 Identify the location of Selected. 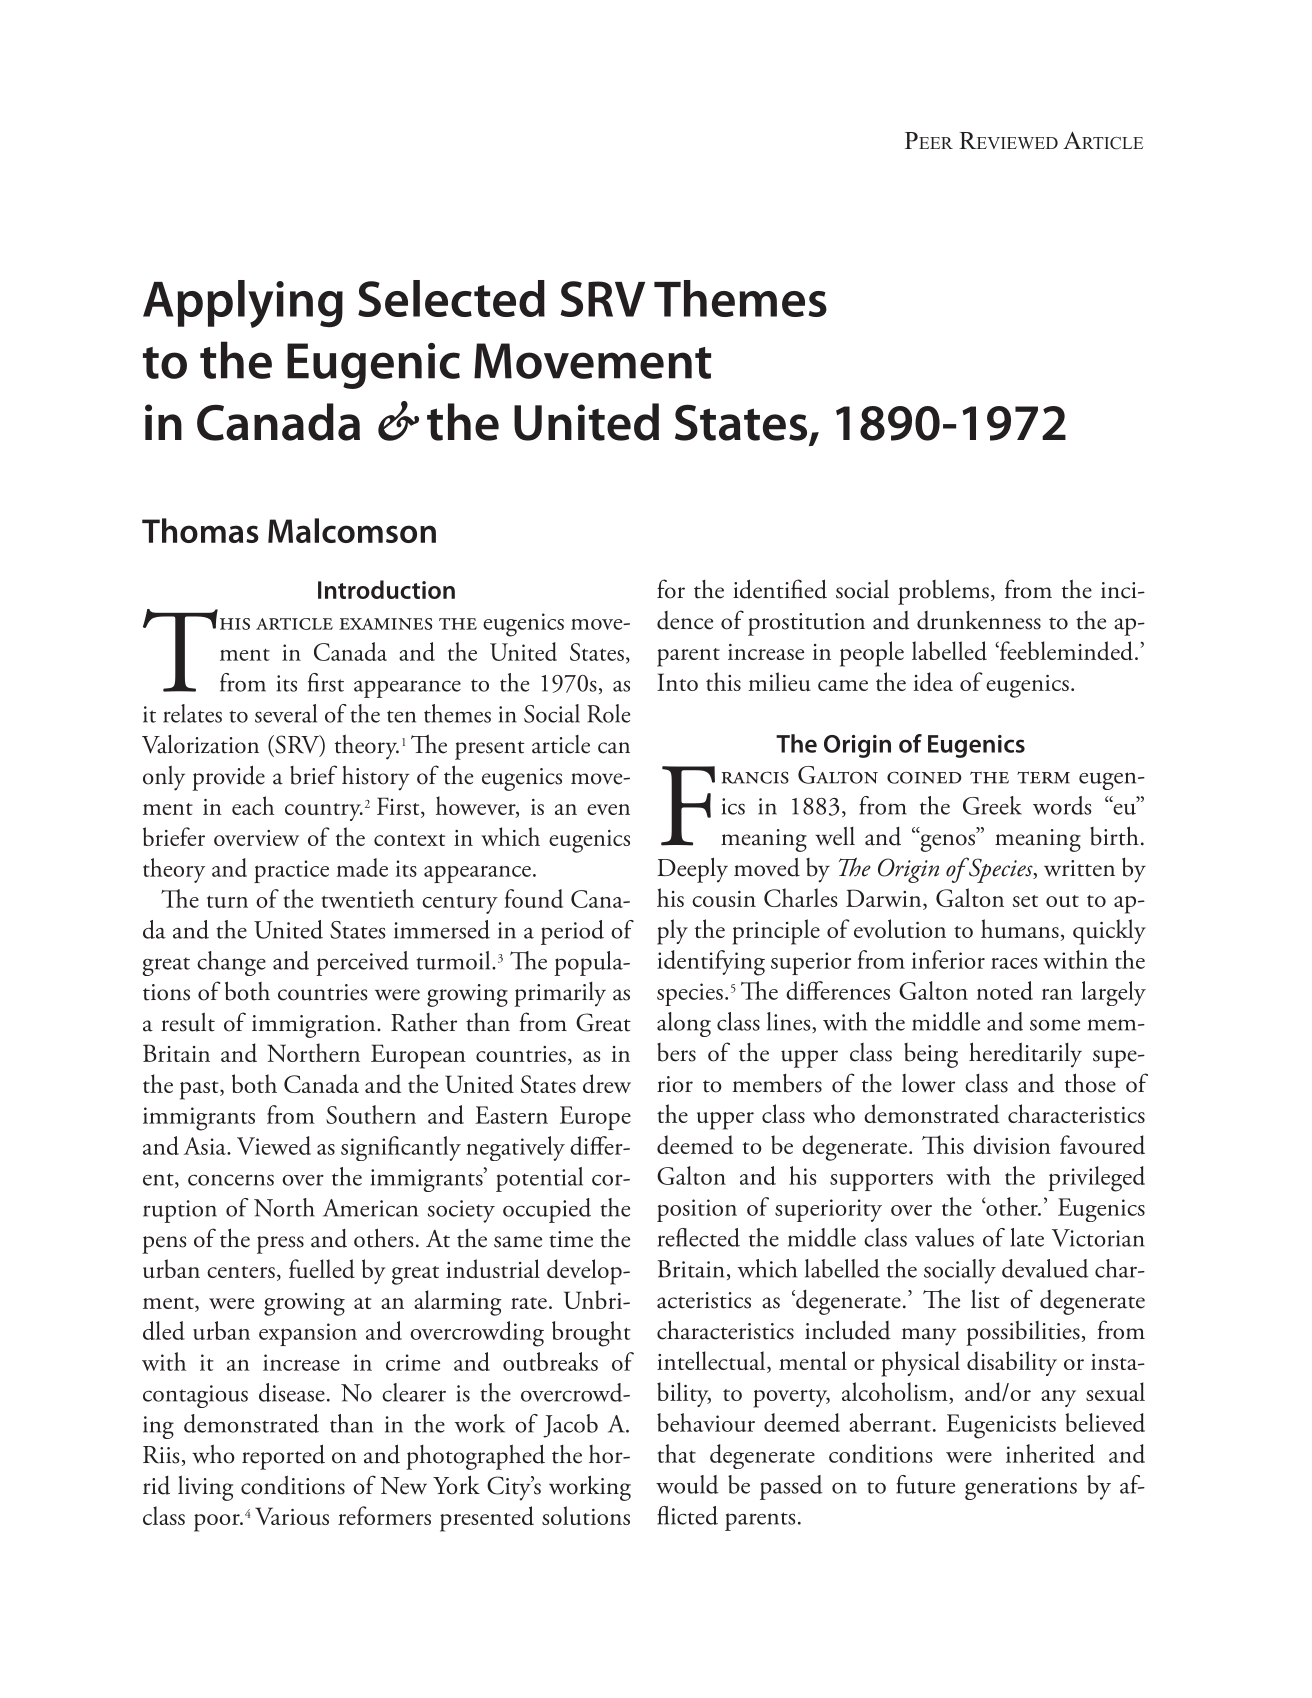
(451, 298).
